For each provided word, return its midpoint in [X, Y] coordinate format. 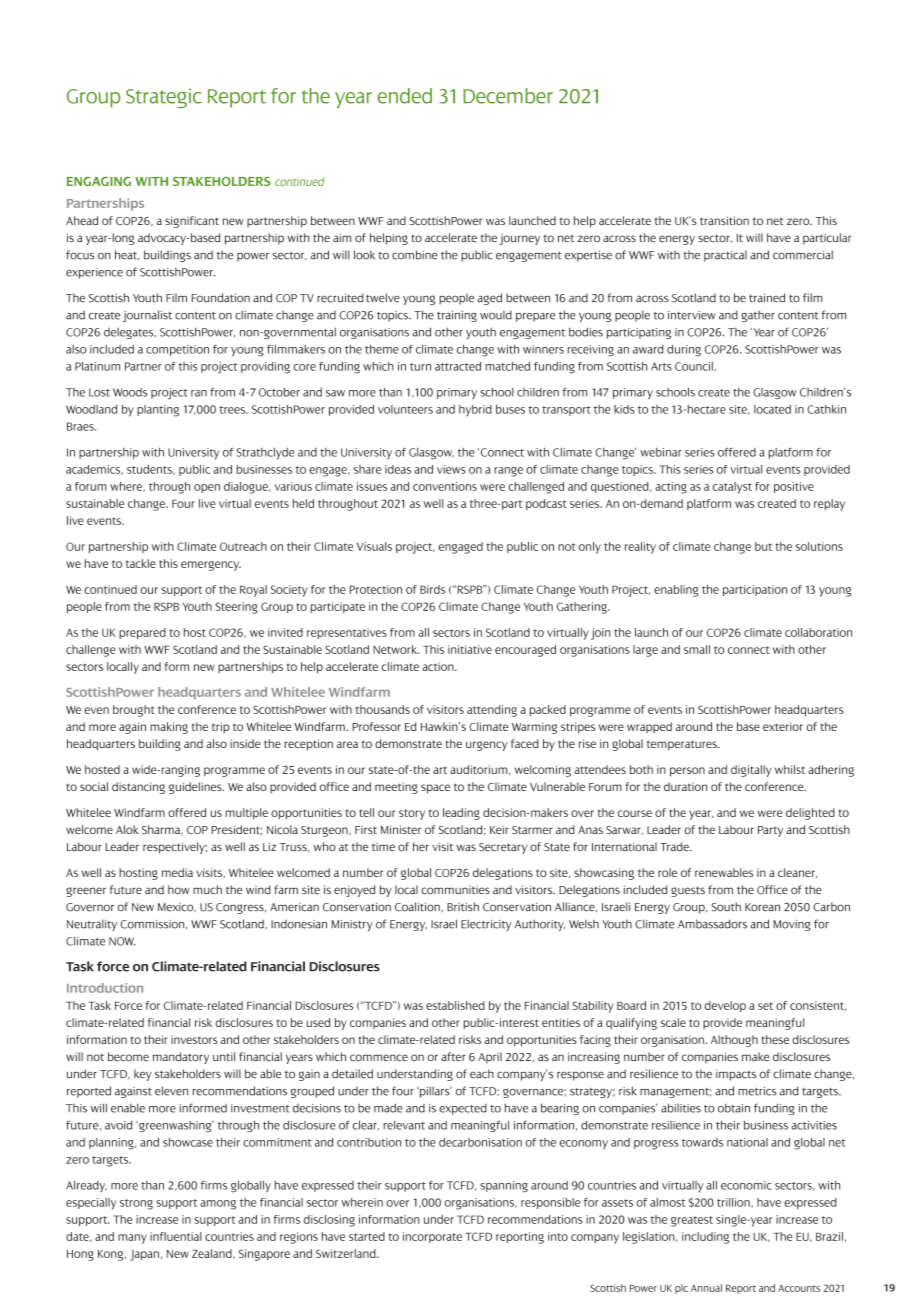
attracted [458, 366]
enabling [676, 591]
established [455, 1005]
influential [176, 1236]
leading [461, 814]
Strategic [164, 98]
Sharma [162, 830]
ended [405, 96]
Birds [432, 589]
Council [695, 366]
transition [724, 220]
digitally [751, 771]
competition [177, 350]
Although [734, 1041]
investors [194, 1039]
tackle [141, 563]
